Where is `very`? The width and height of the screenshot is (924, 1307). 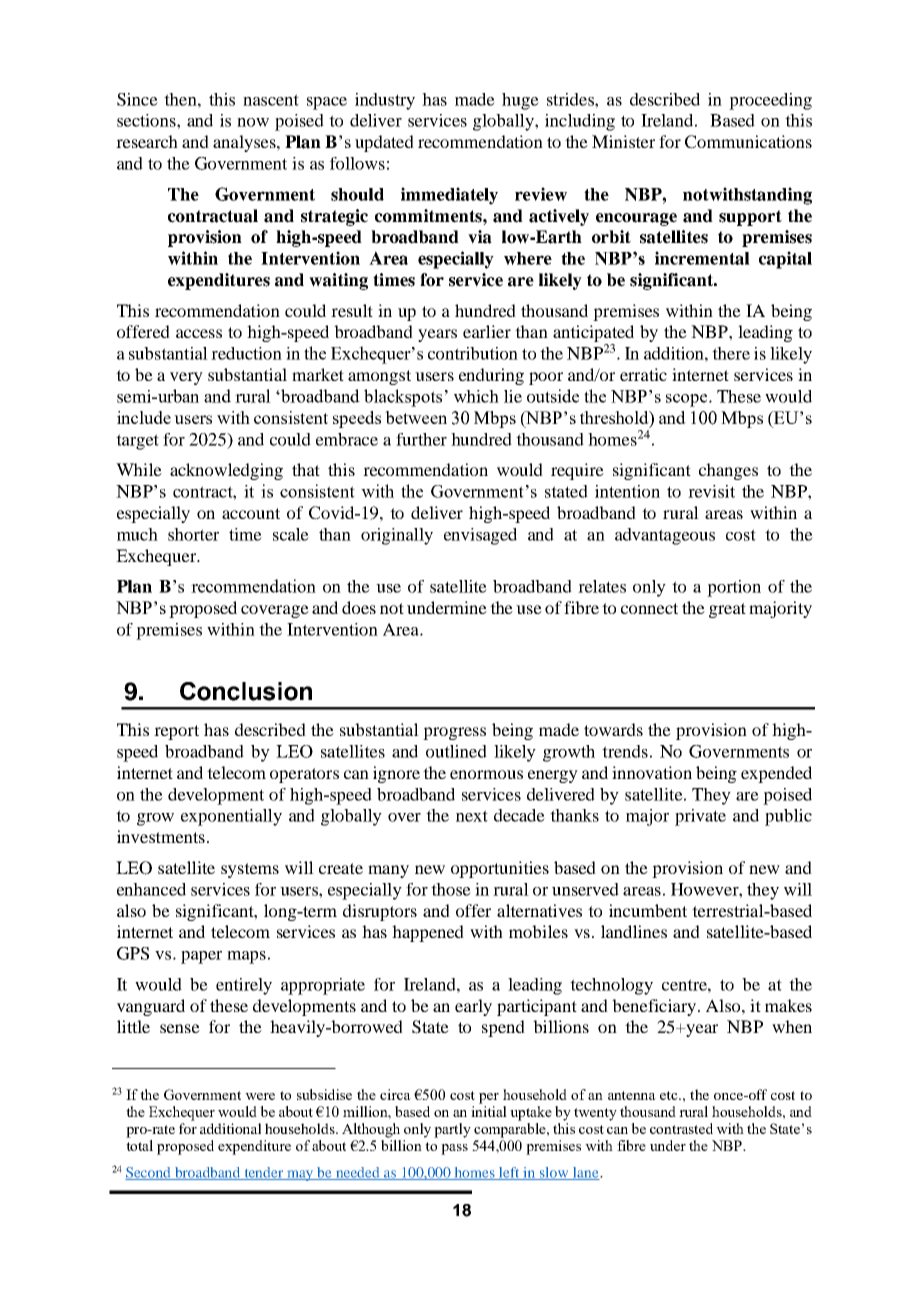 very is located at coordinates (186, 378).
